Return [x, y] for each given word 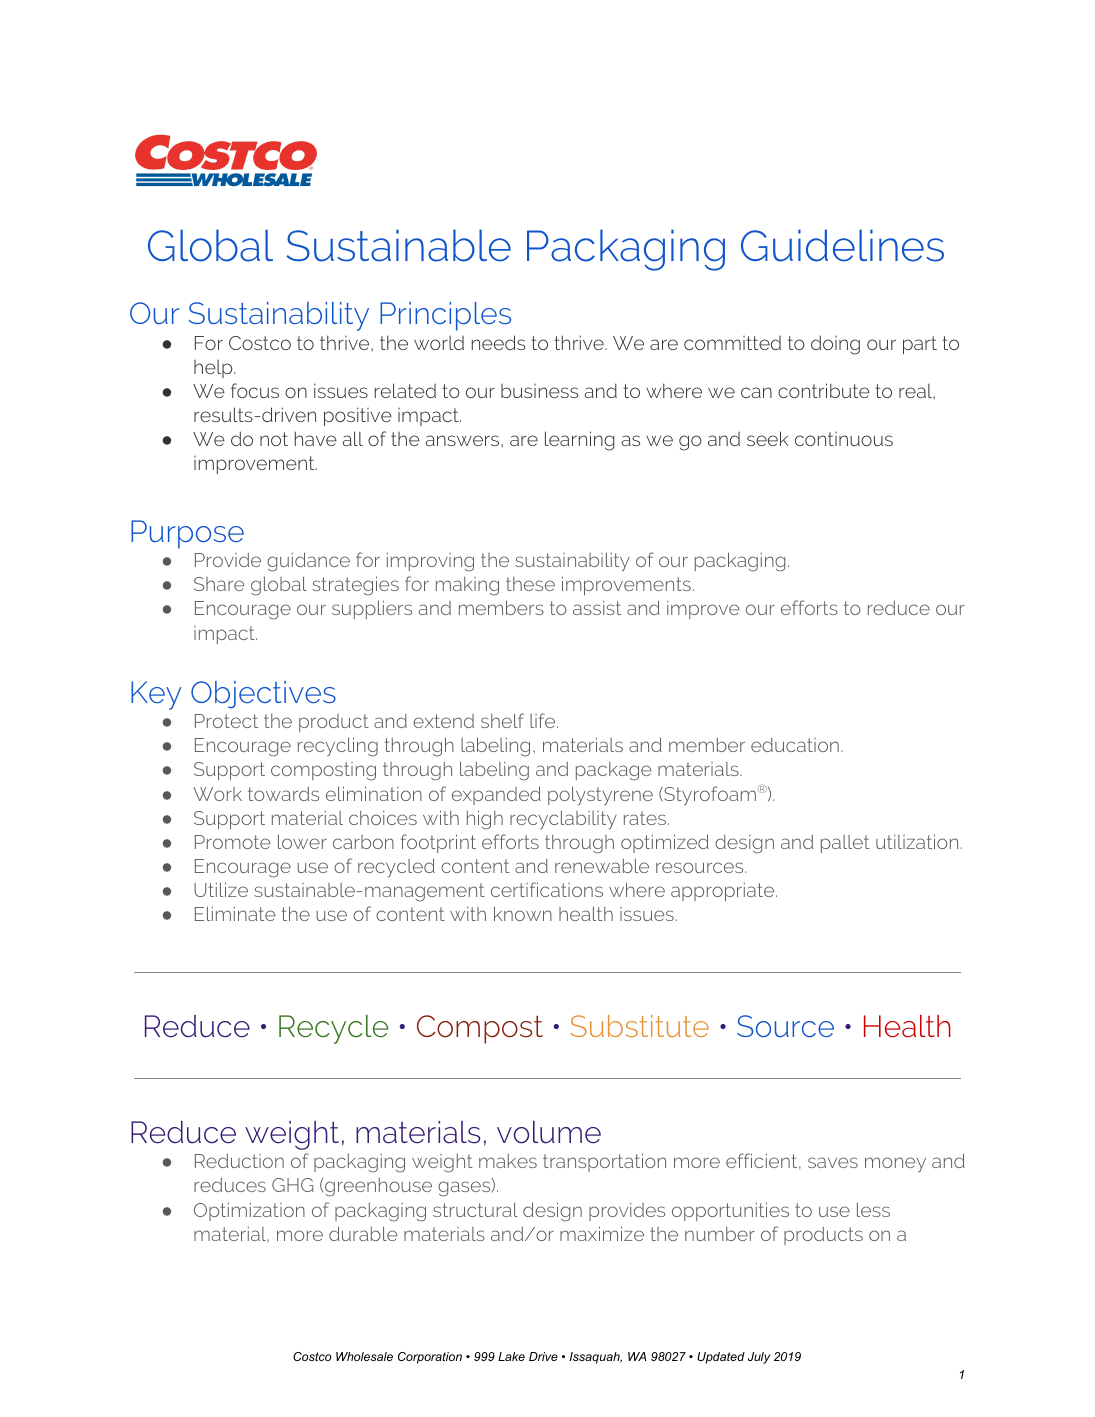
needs [498, 342]
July [759, 1358]
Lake [511, 1356]
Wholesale [364, 1356]
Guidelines [842, 245]
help [214, 369]
